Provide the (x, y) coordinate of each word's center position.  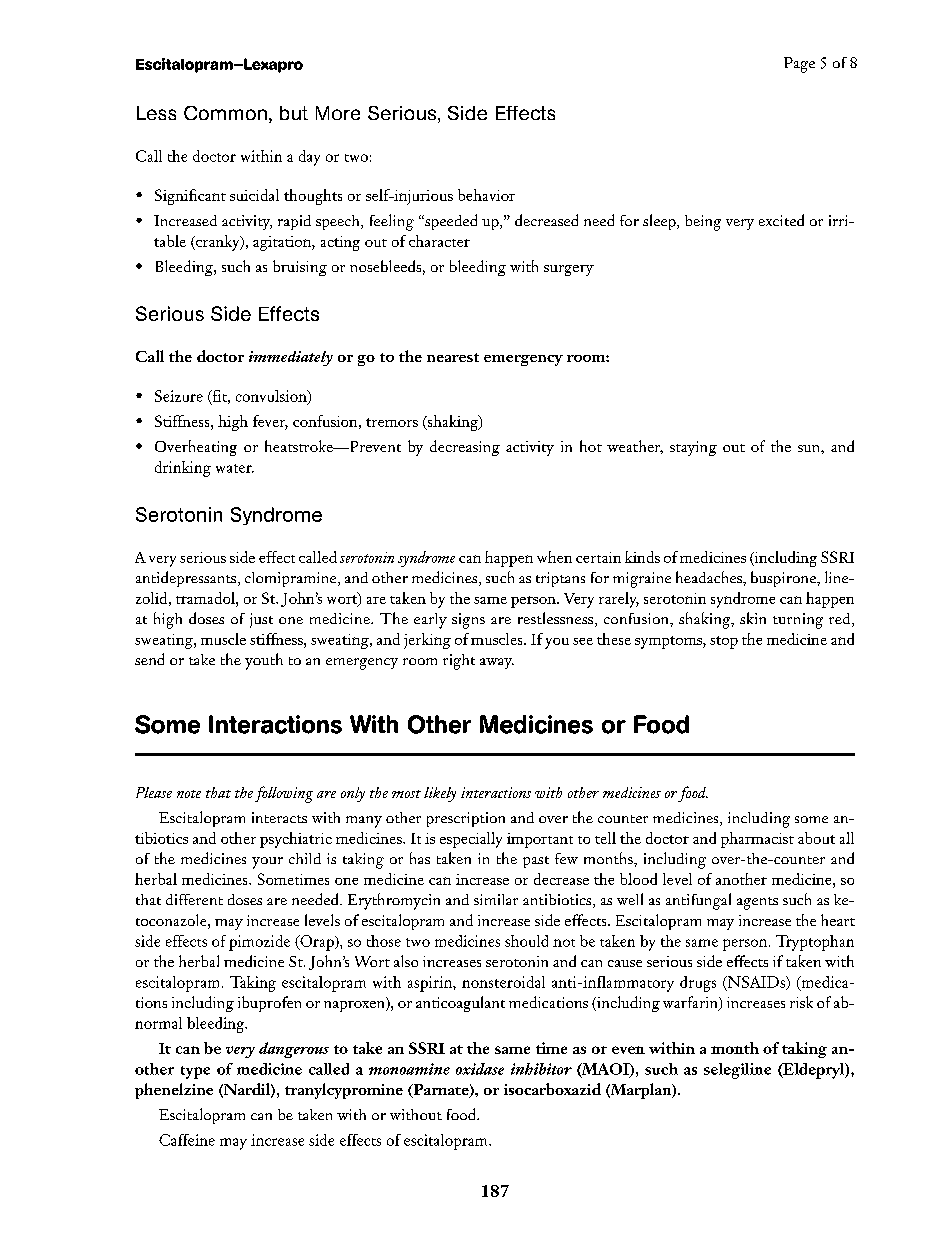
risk (801, 1002)
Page (799, 65)
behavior (486, 195)
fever (270, 422)
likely (440, 794)
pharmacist (757, 840)
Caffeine (187, 1140)
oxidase (480, 1069)
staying (693, 448)
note (189, 794)
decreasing (465, 448)
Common (225, 113)
